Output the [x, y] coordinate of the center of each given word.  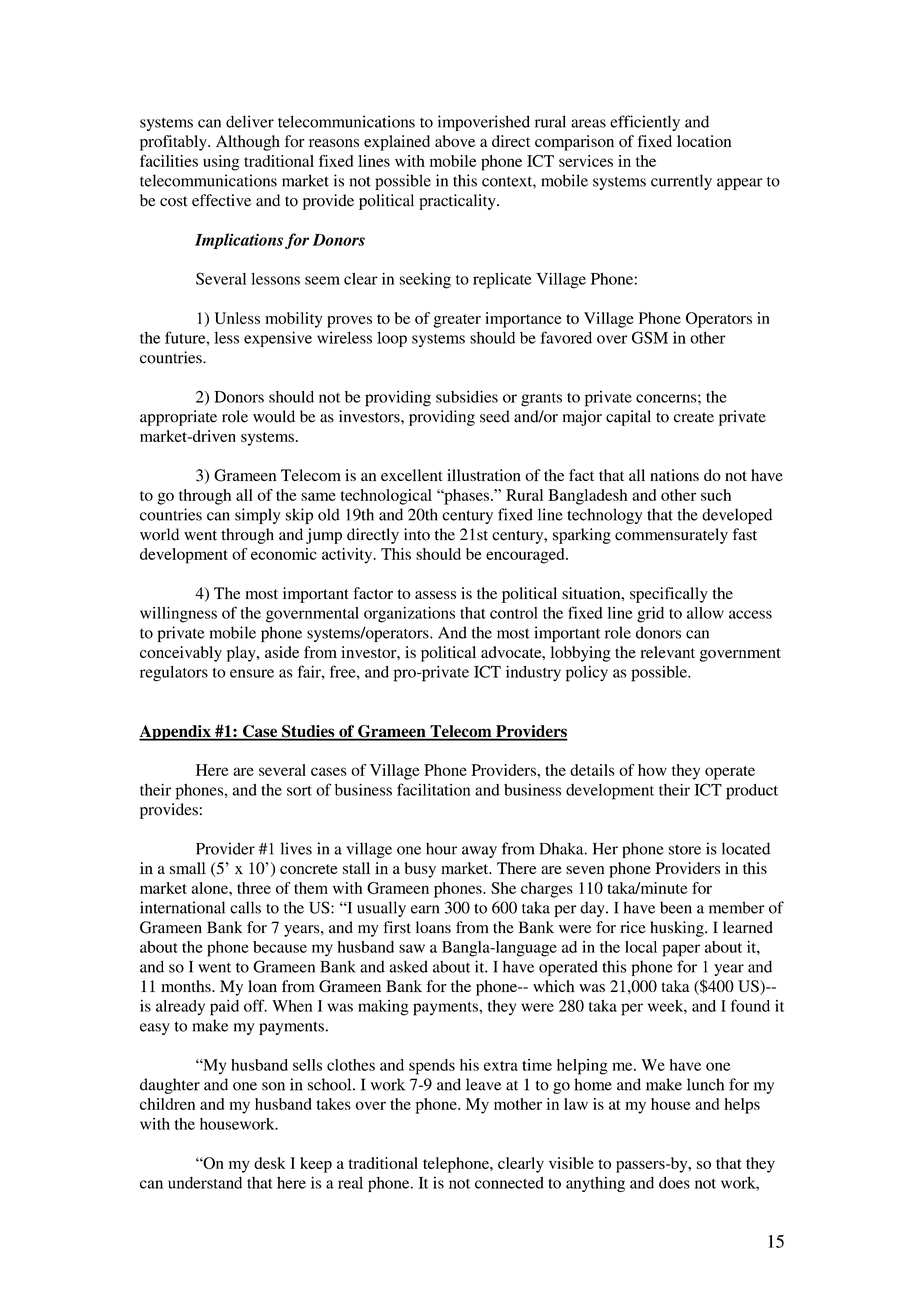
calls [245, 907]
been [676, 907]
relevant [667, 652]
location [704, 141]
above [455, 141]
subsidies [467, 396]
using [221, 163]
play [242, 654]
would [274, 416]
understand [205, 1183]
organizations [409, 614]
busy [420, 870]
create [694, 417]
